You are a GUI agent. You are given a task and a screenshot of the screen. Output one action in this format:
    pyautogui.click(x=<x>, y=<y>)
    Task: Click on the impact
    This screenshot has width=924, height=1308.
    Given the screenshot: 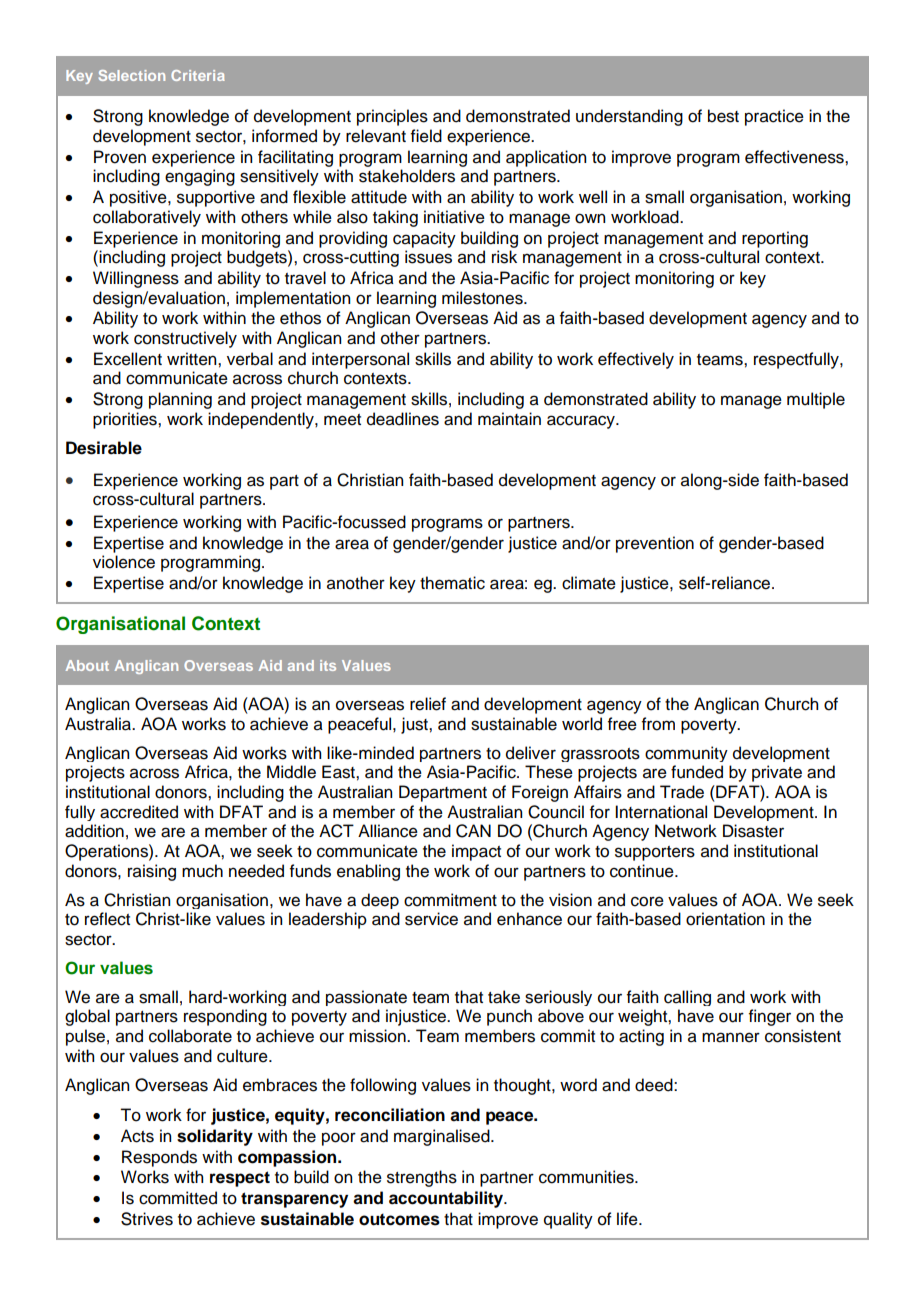 What is the action you would take?
    pyautogui.click(x=476, y=852)
